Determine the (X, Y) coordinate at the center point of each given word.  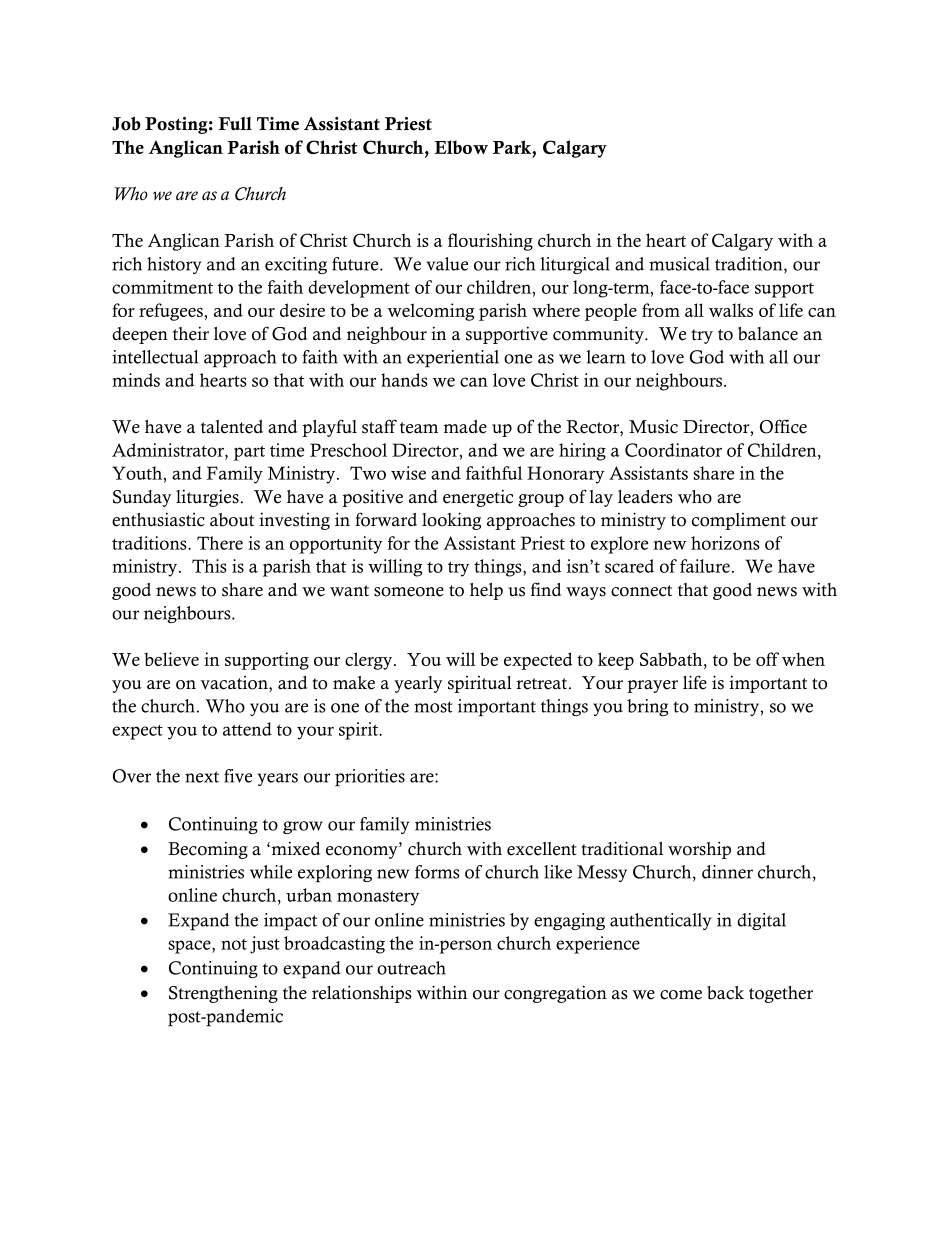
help (486, 591)
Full (235, 123)
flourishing (490, 242)
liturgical (575, 265)
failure (705, 566)
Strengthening (223, 994)
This (209, 566)
